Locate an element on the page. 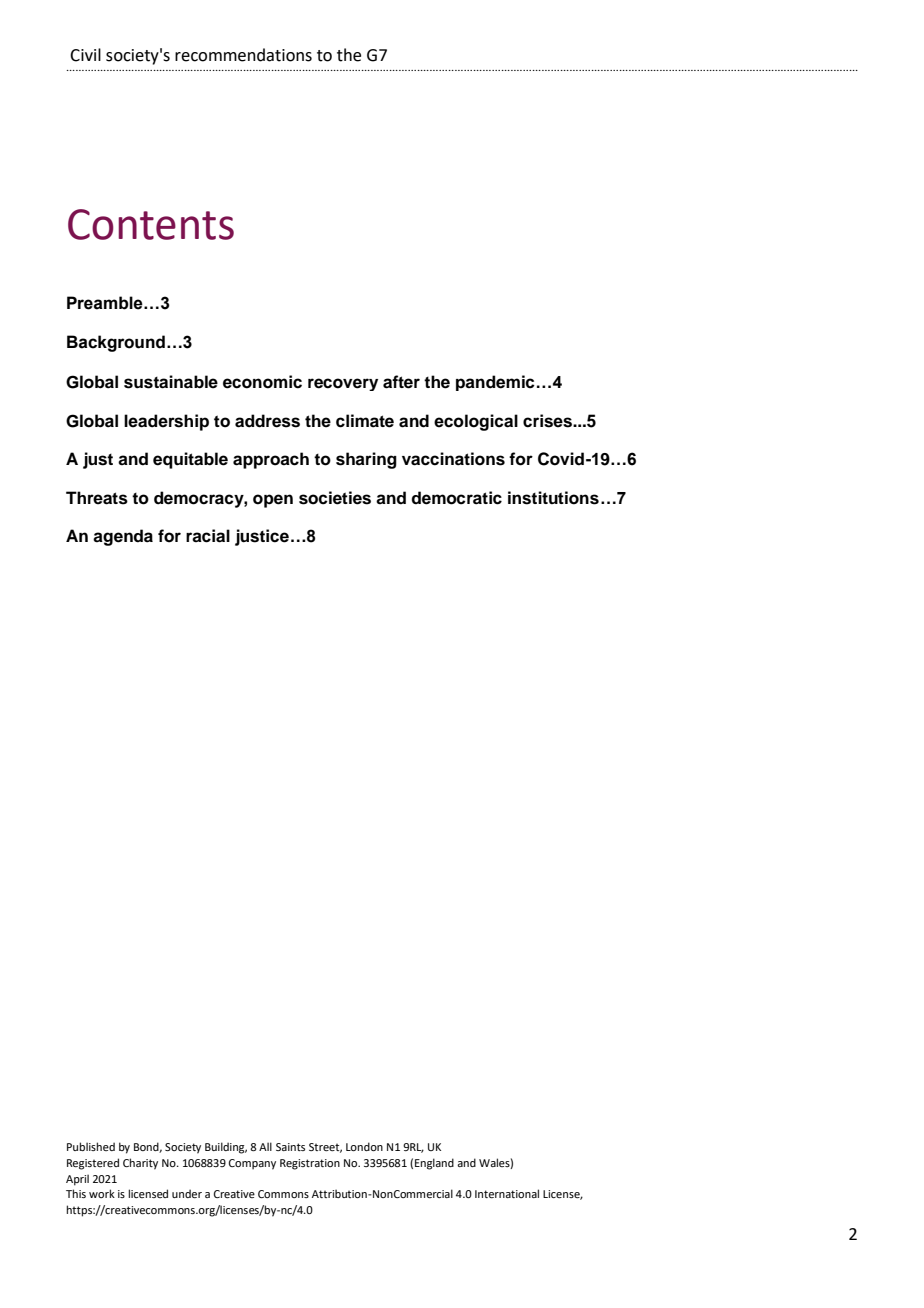 The width and height of the page is (924, 1308). Civil is located at coordinates (85, 55).
